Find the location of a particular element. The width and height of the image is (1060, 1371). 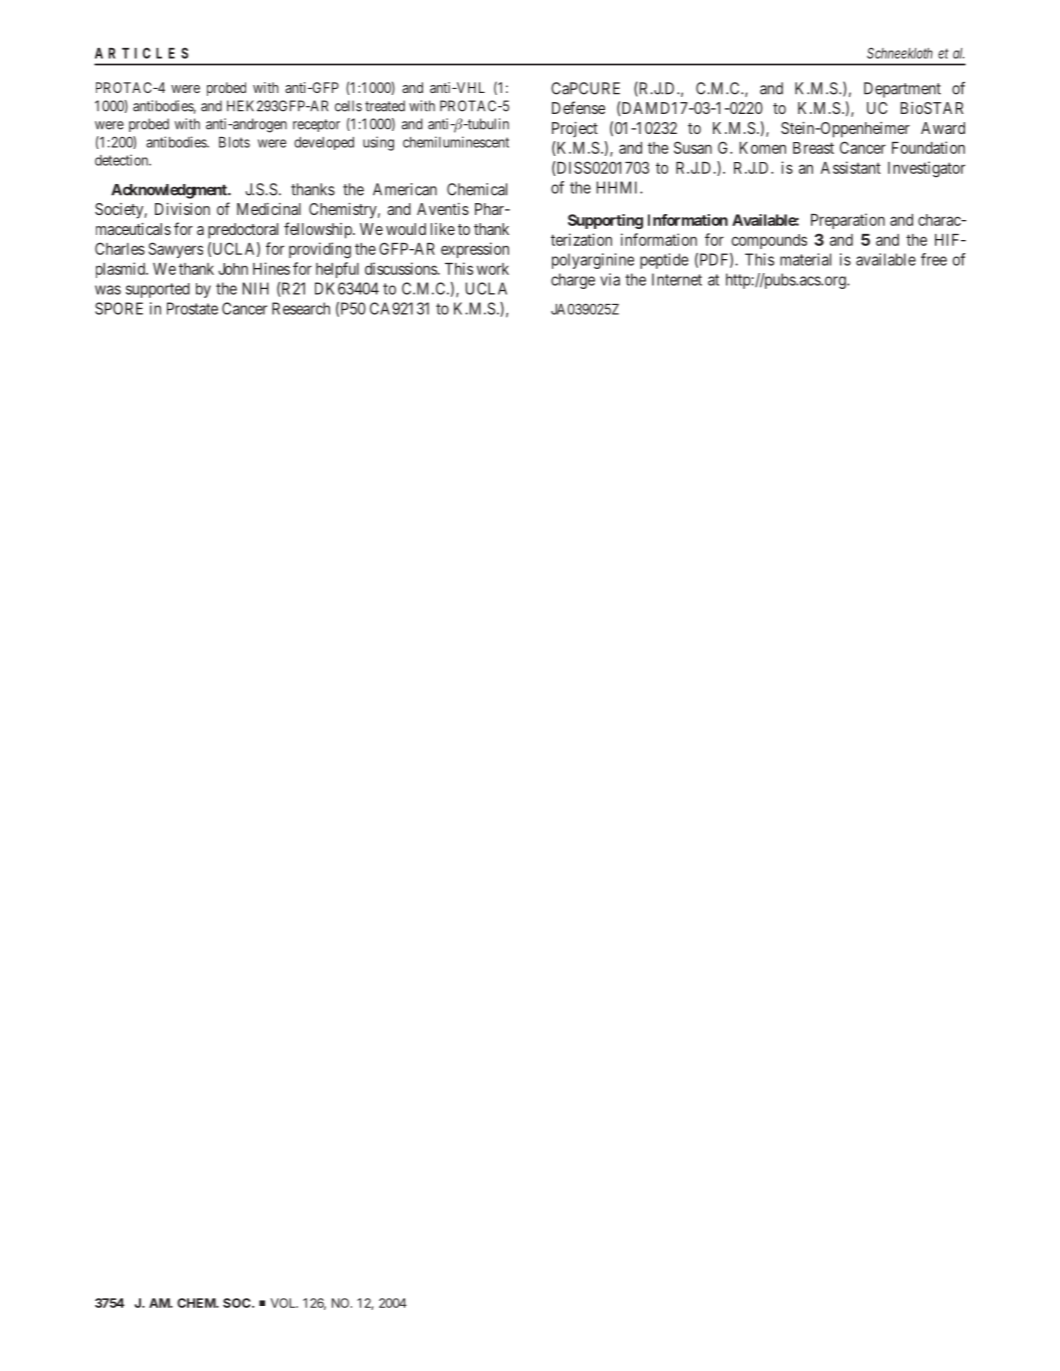

Research is located at coordinates (301, 308).
